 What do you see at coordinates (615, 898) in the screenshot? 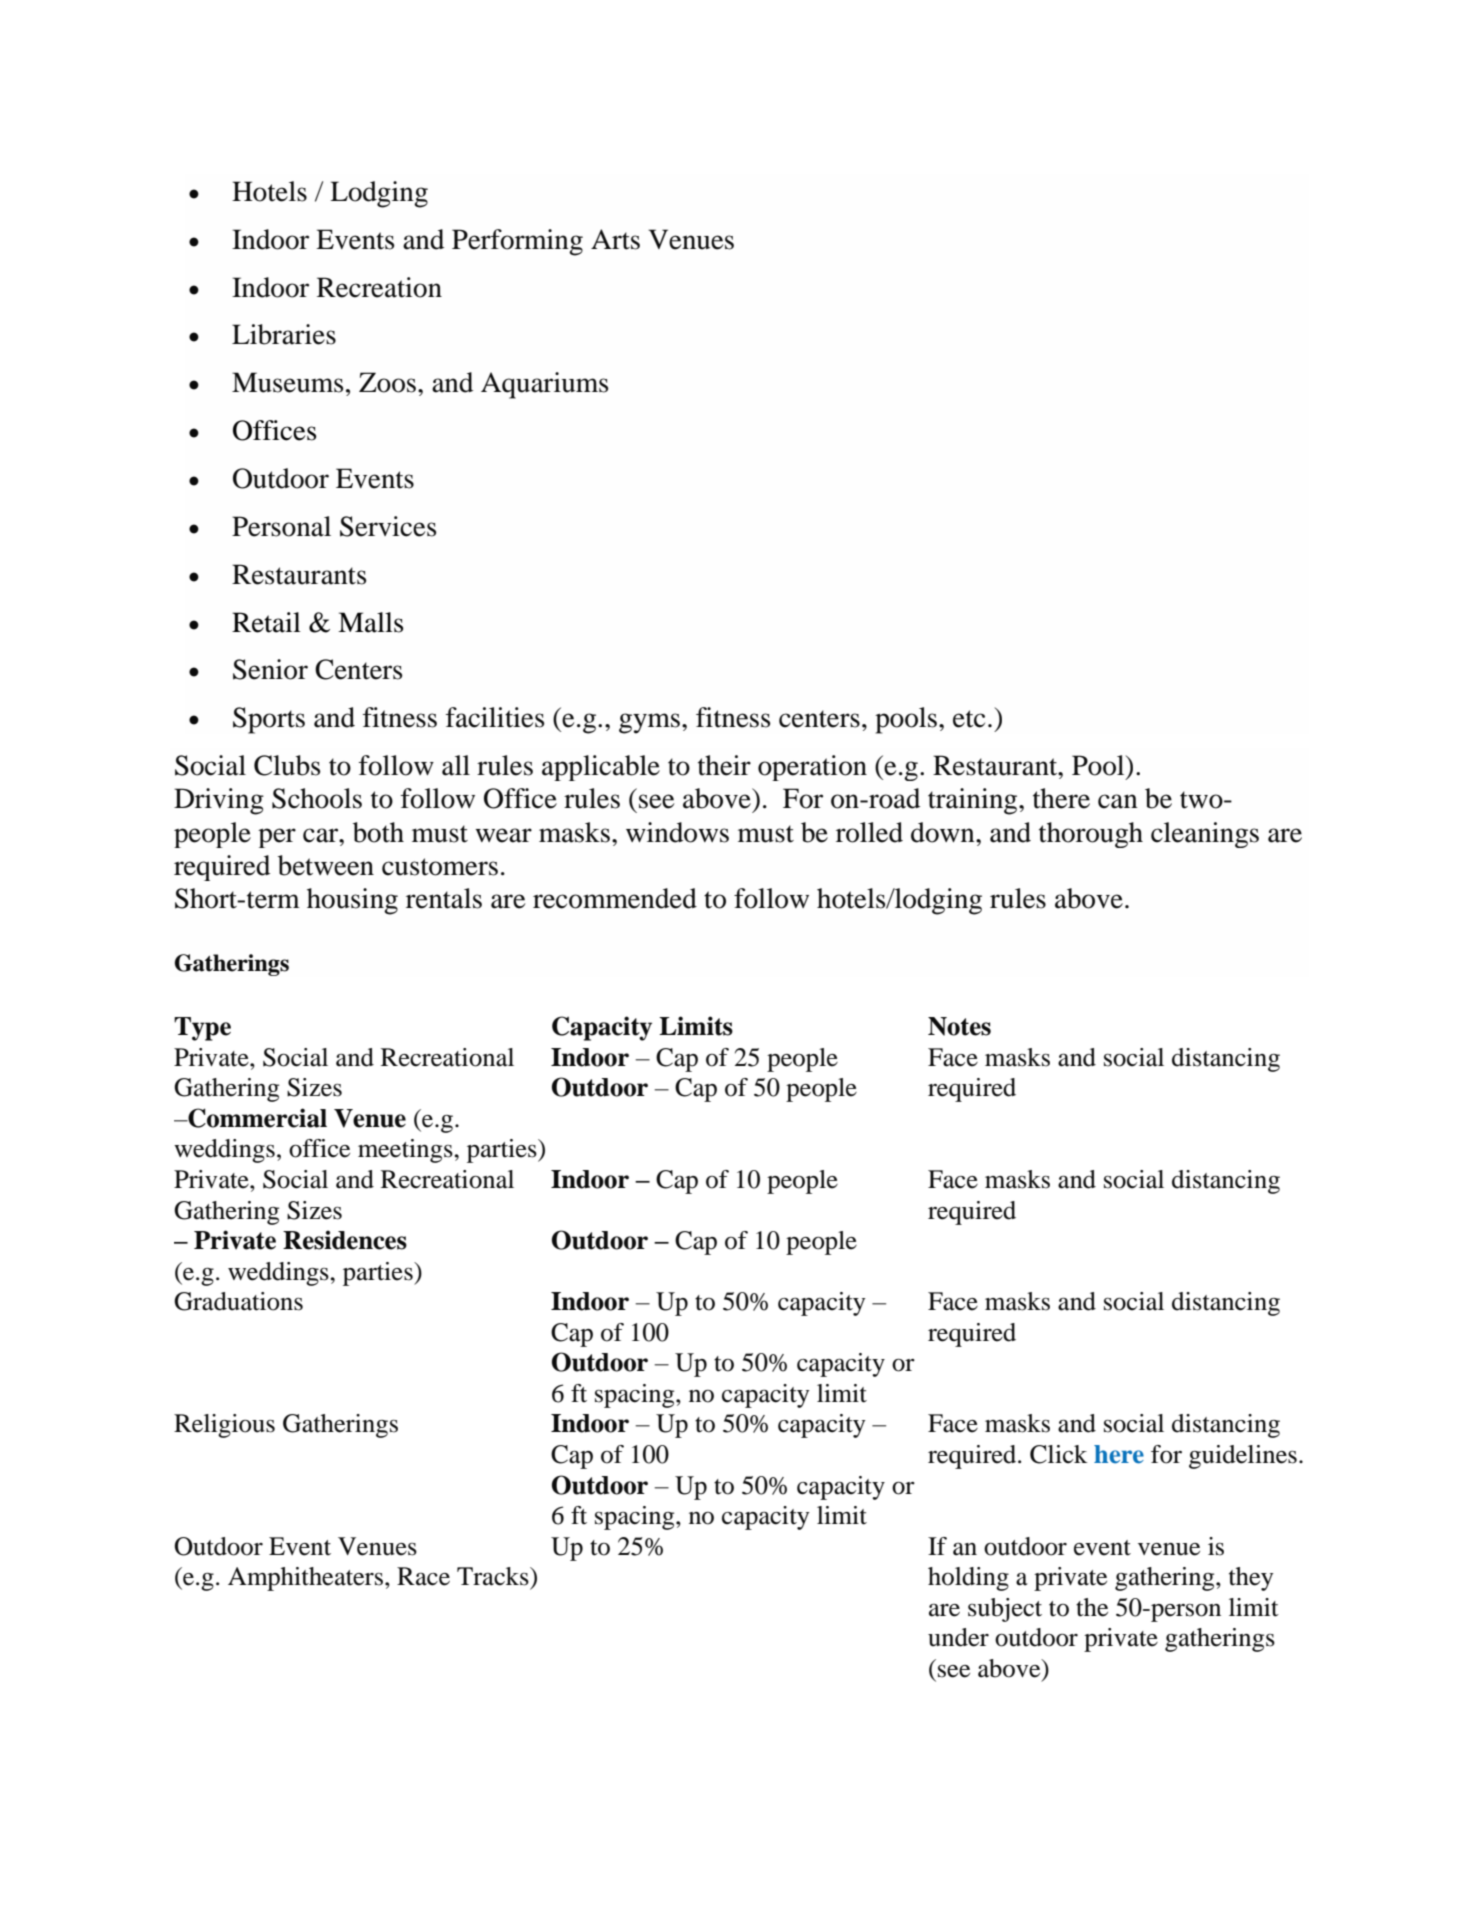
I see `recommended` at bounding box center [615, 898].
